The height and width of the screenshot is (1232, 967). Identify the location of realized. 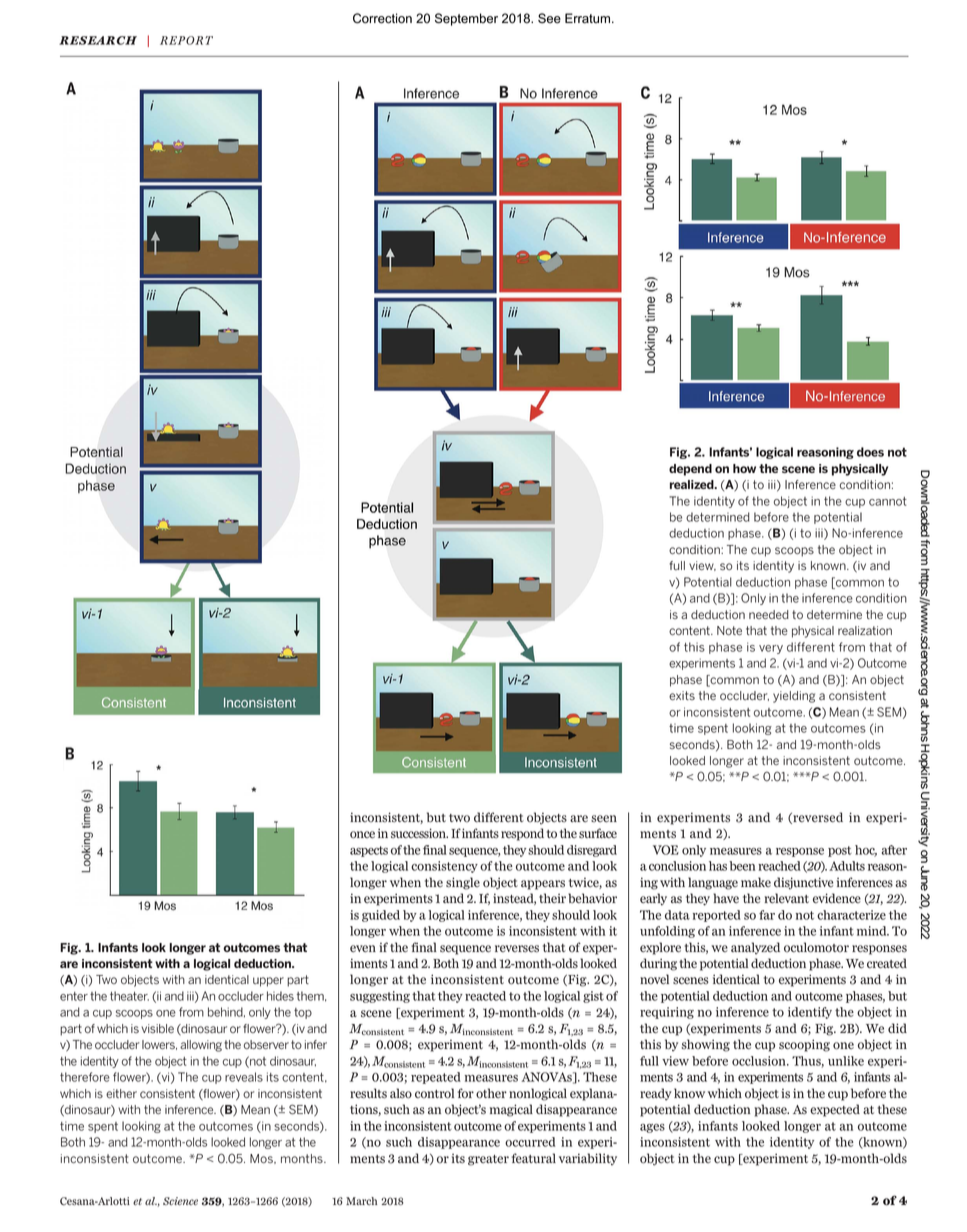
(693, 484).
